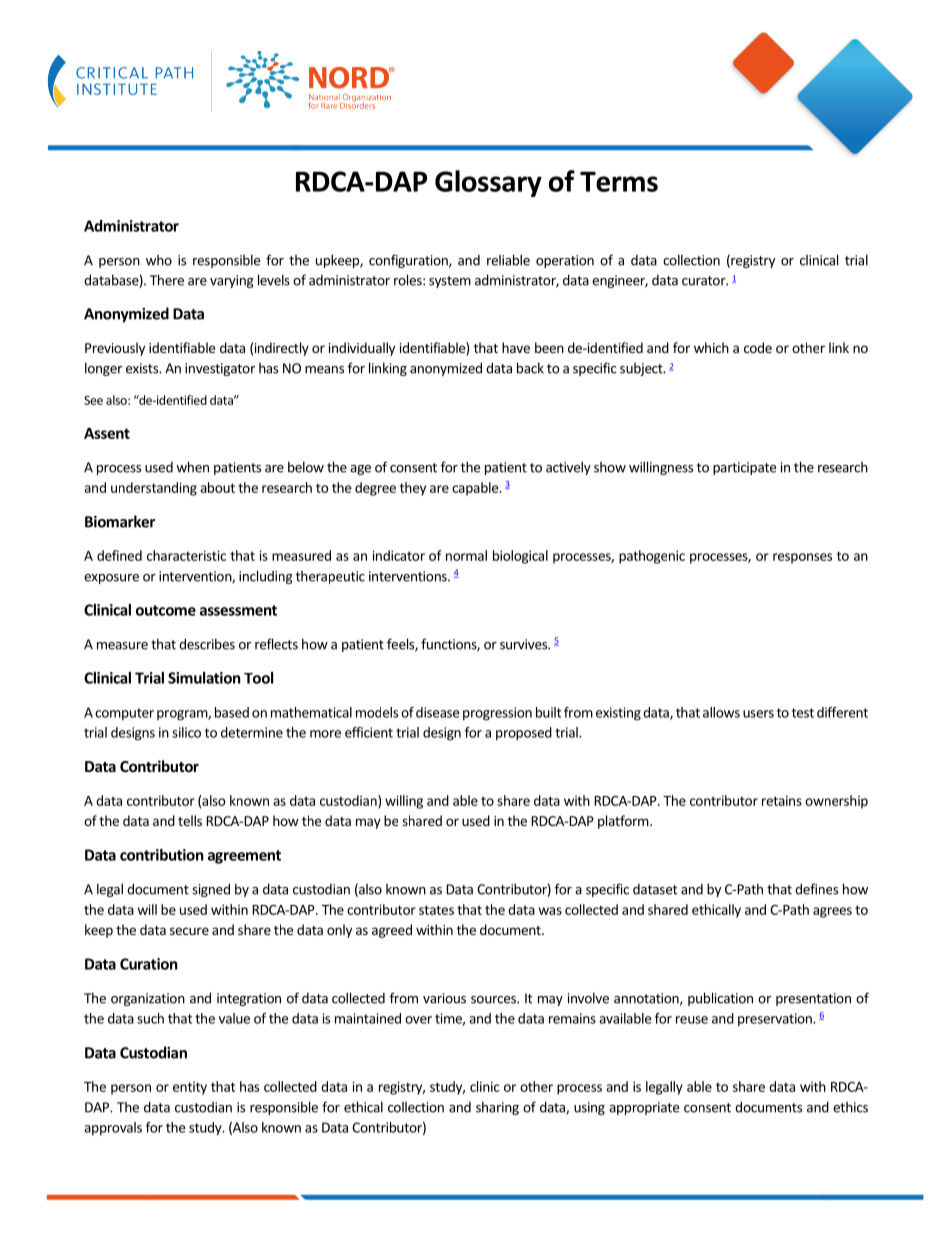  Describe the element at coordinates (497, 714) in the image. I see `progression` at that location.
